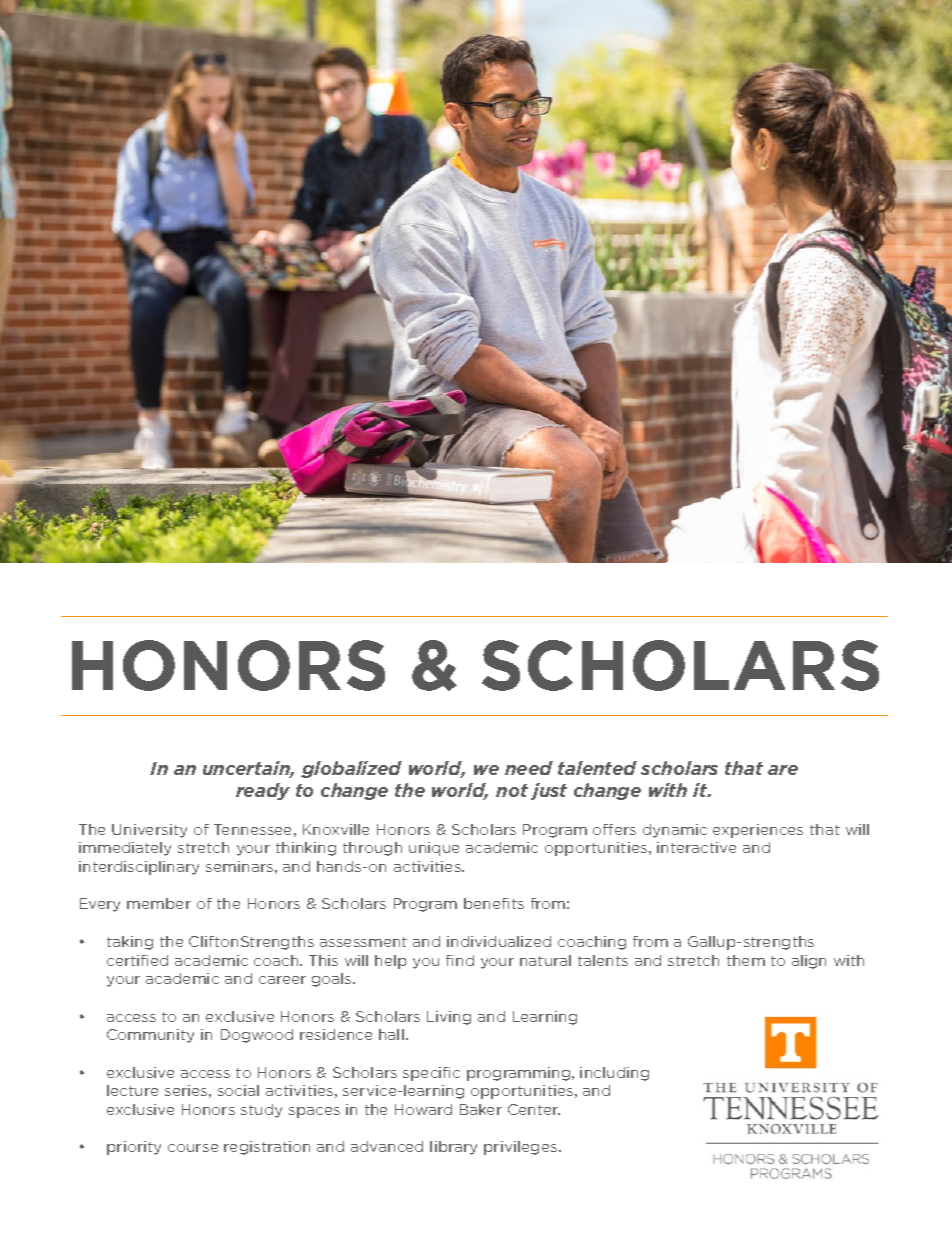 The width and height of the image is (952, 1233). What do you see at coordinates (746, 960) in the image?
I see `them` at bounding box center [746, 960].
